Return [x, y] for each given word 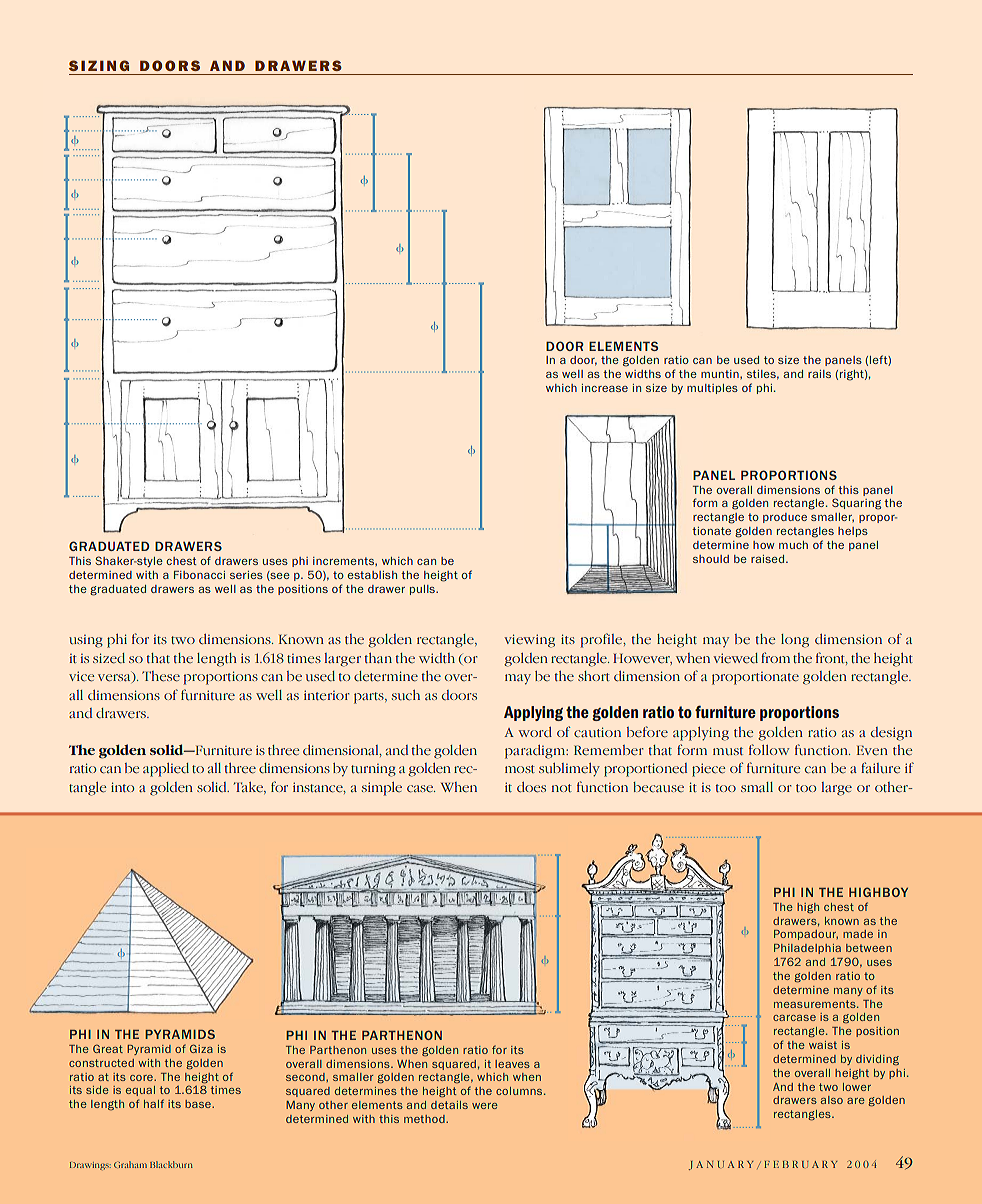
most [520, 769]
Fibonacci [199, 575]
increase [605, 388]
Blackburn [171, 1164]
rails [819, 374]
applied [166, 770]
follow [769, 749]
